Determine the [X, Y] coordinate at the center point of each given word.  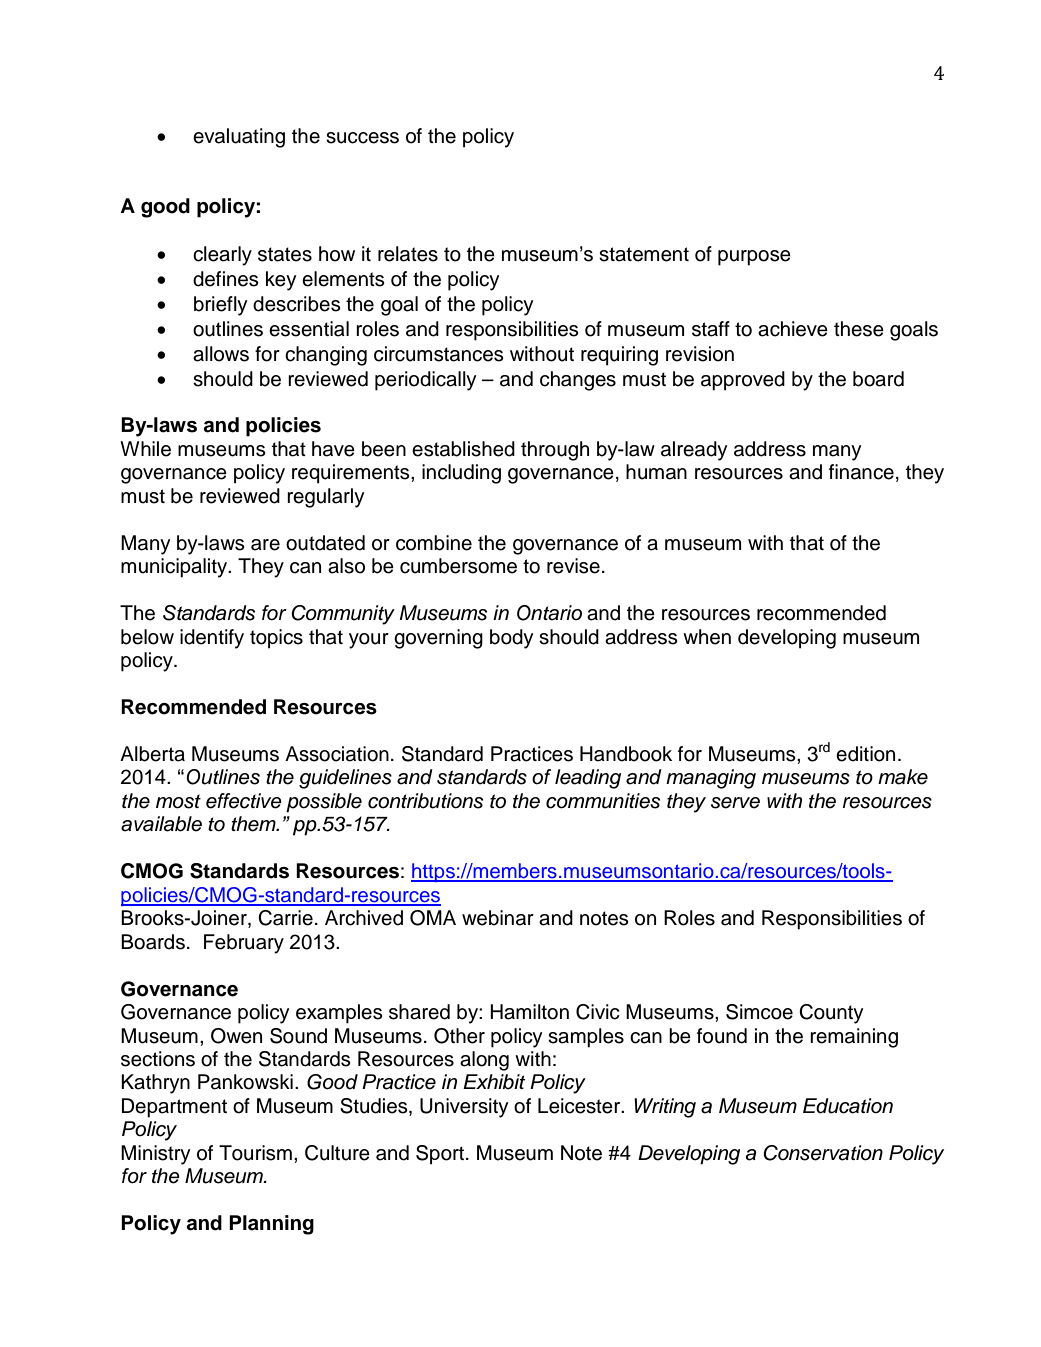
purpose [754, 258]
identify [212, 639]
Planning [271, 1225]
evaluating [239, 138]
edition [865, 754]
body [512, 639]
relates [408, 254]
